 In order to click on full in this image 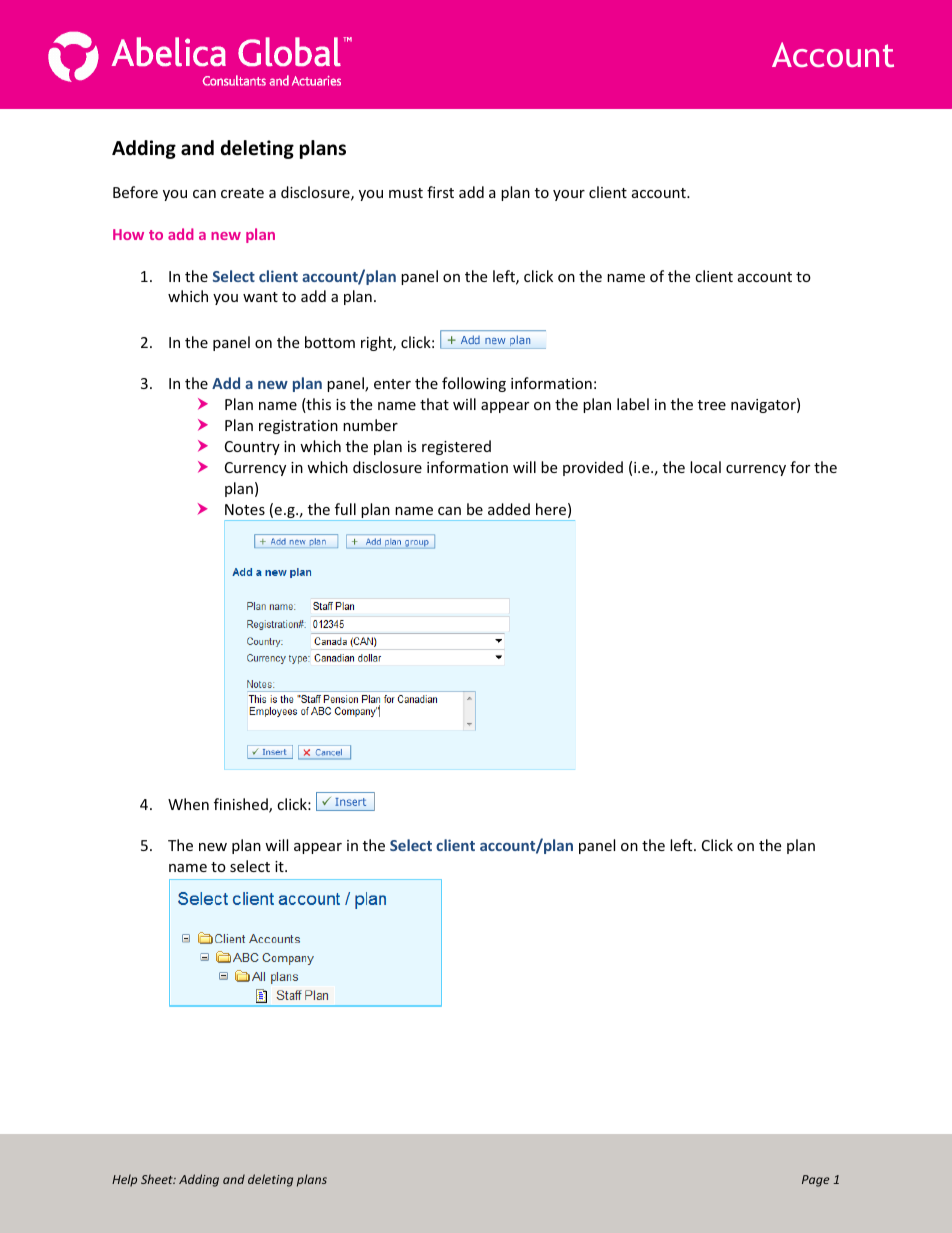, I will do `click(345, 509)`.
